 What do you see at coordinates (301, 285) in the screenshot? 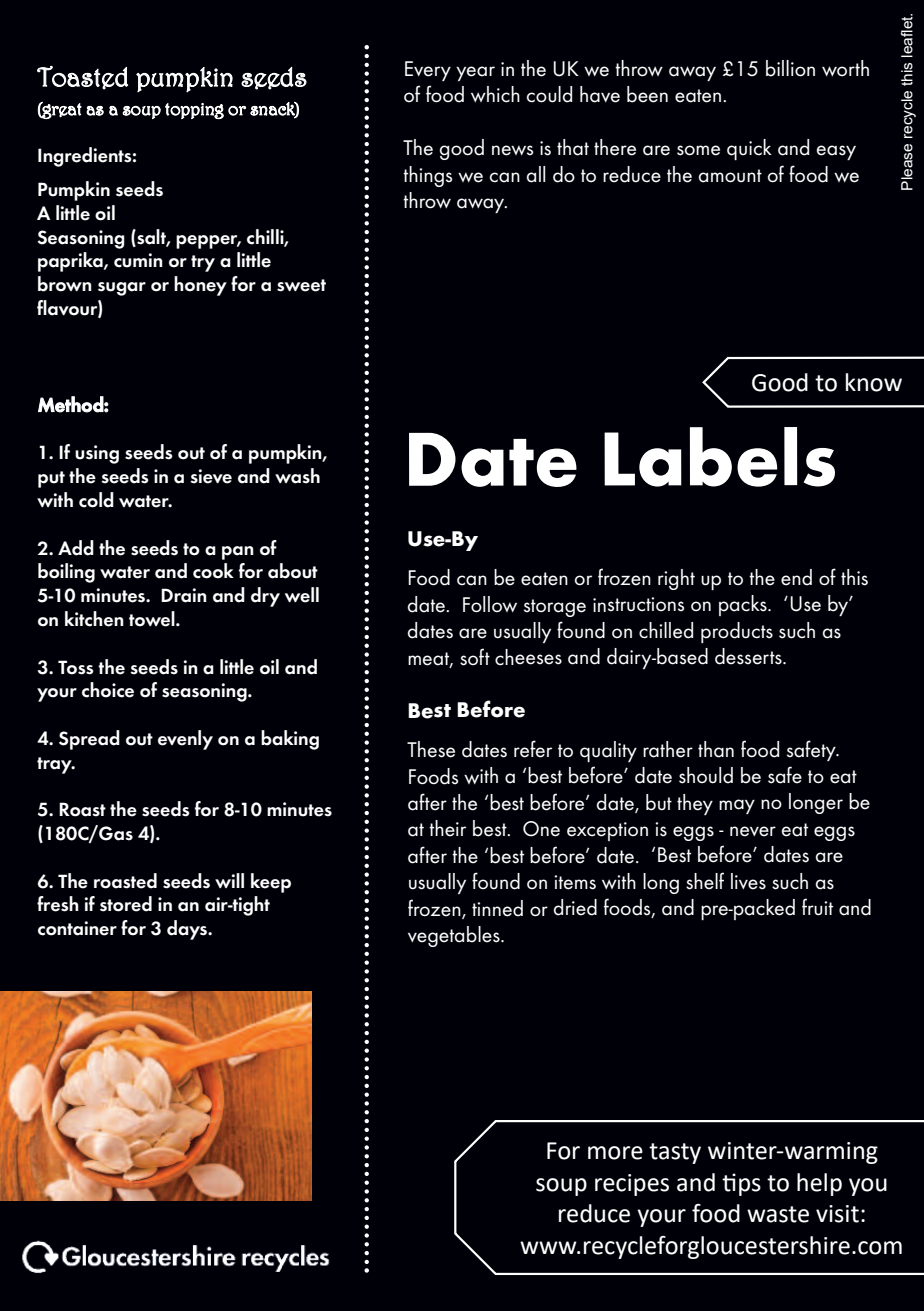
I see `sweet` at bounding box center [301, 285].
